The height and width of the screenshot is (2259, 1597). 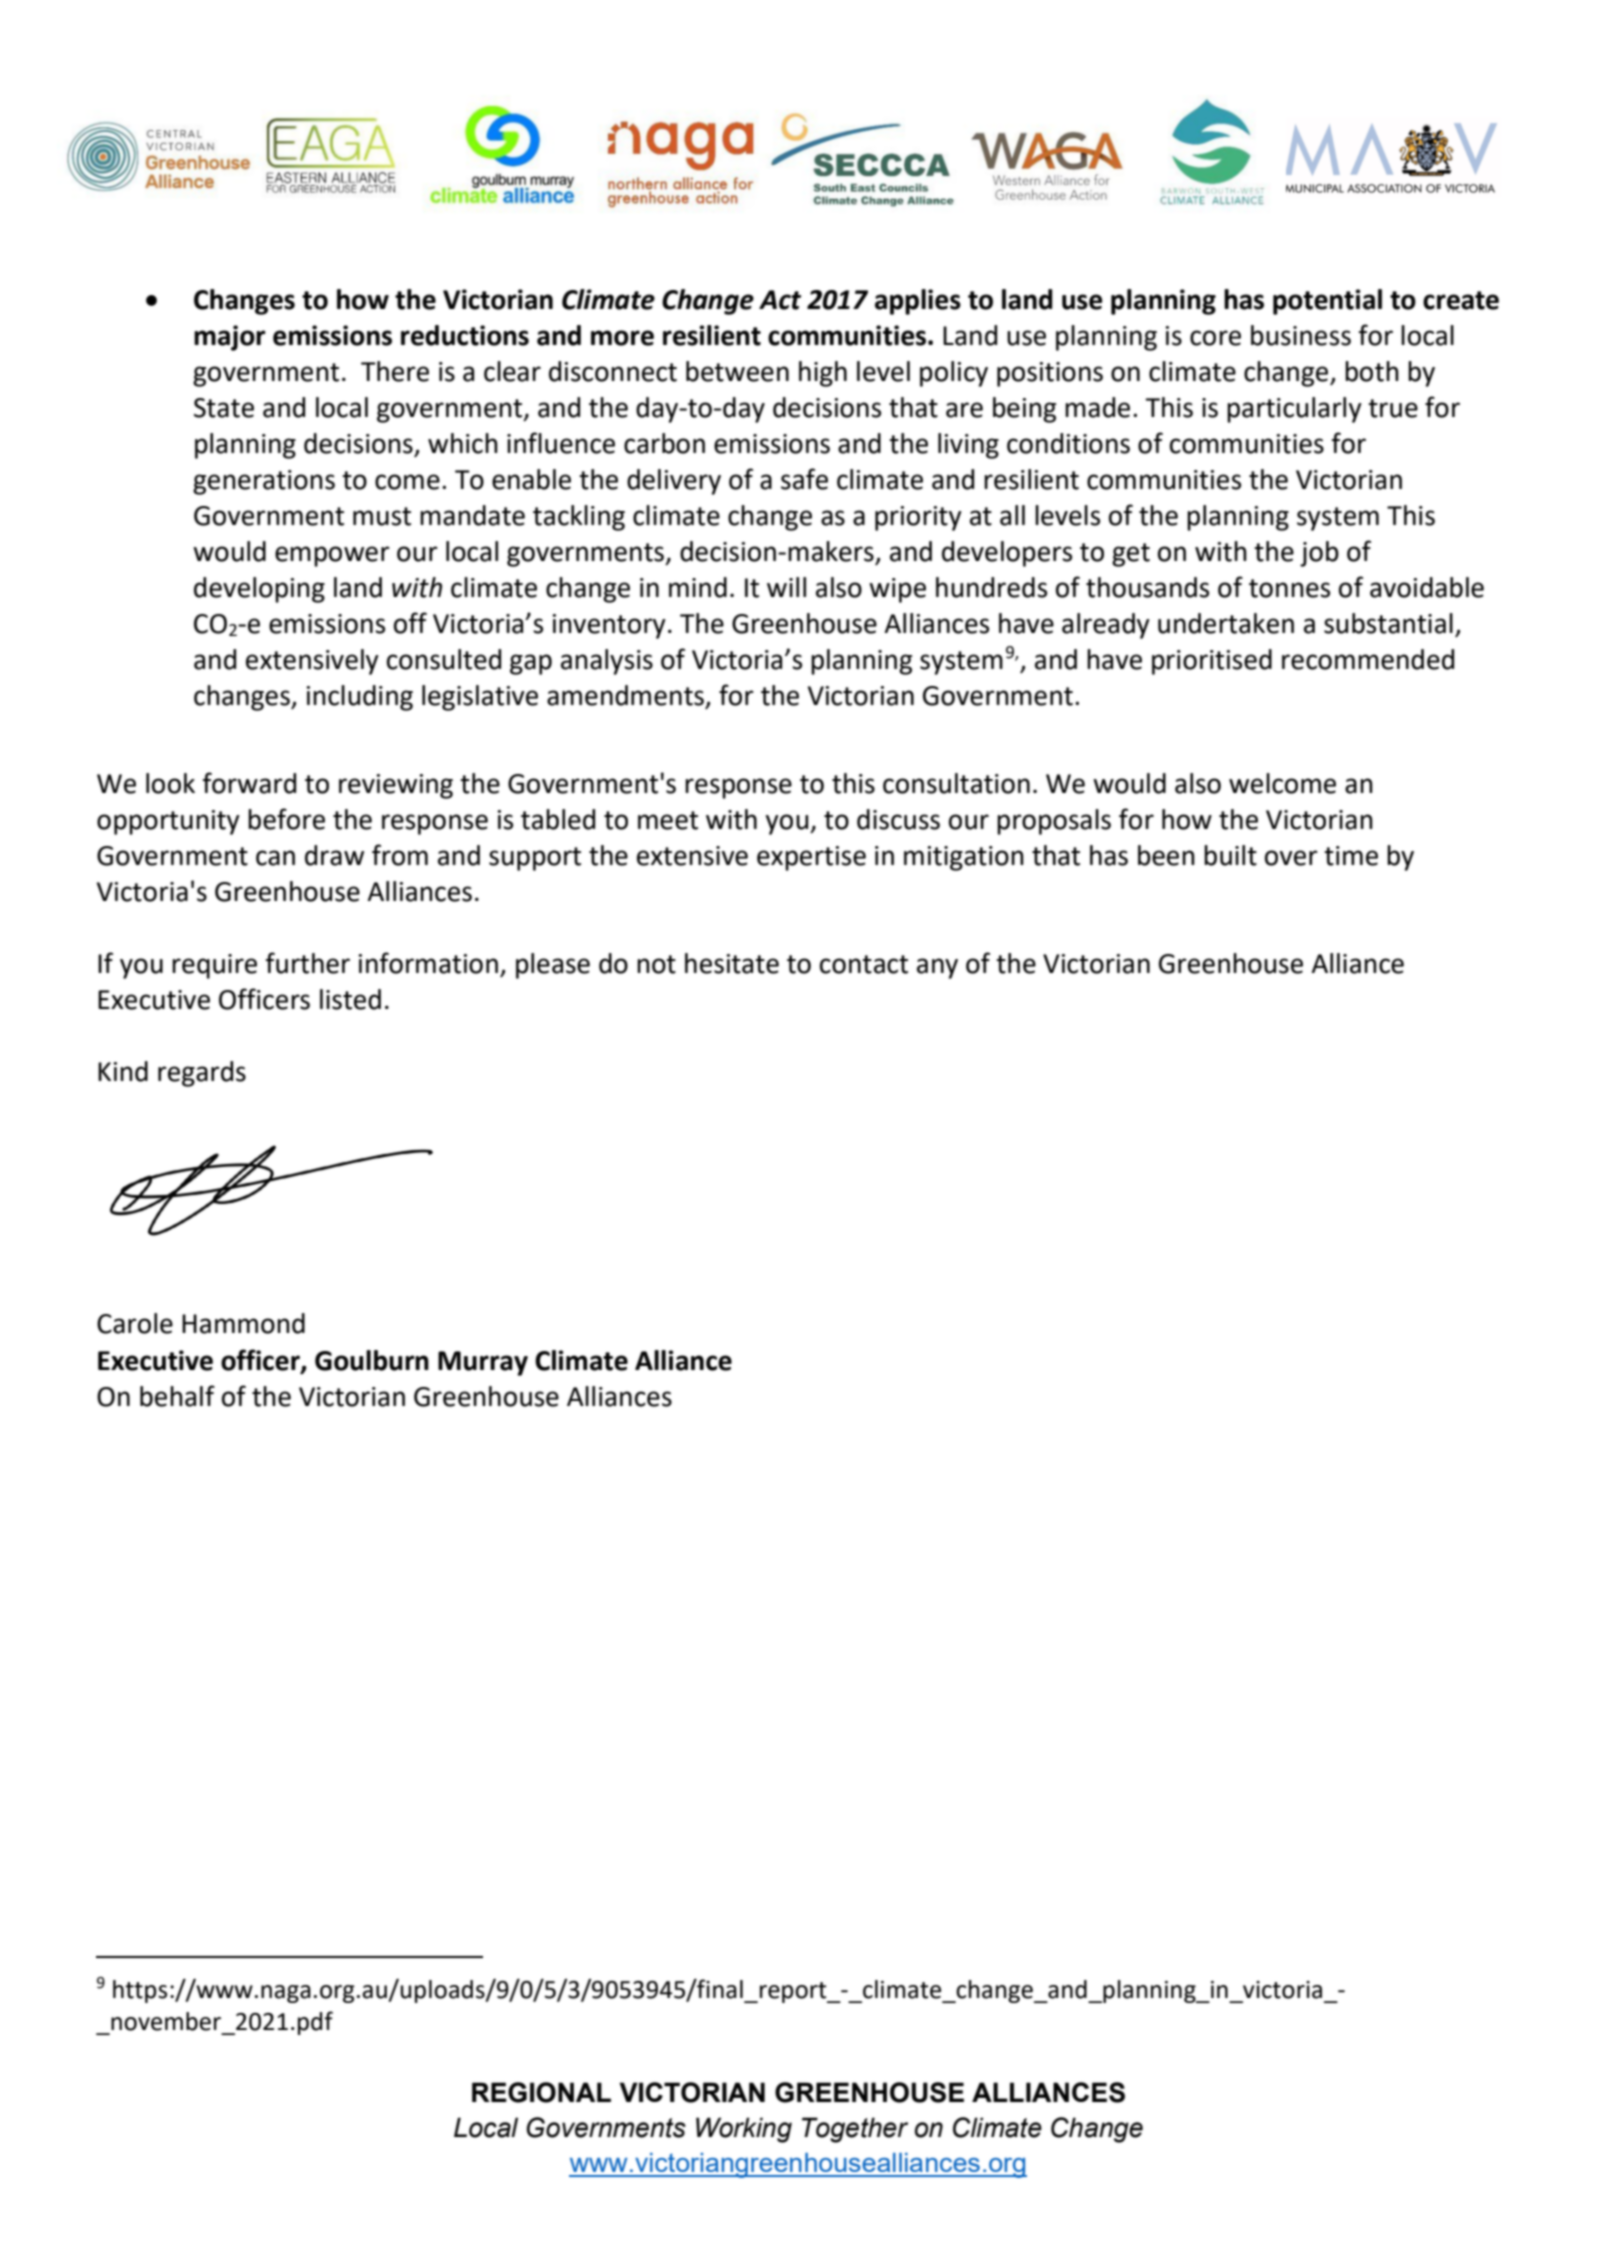 What do you see at coordinates (823, 374) in the screenshot?
I see `high` at bounding box center [823, 374].
